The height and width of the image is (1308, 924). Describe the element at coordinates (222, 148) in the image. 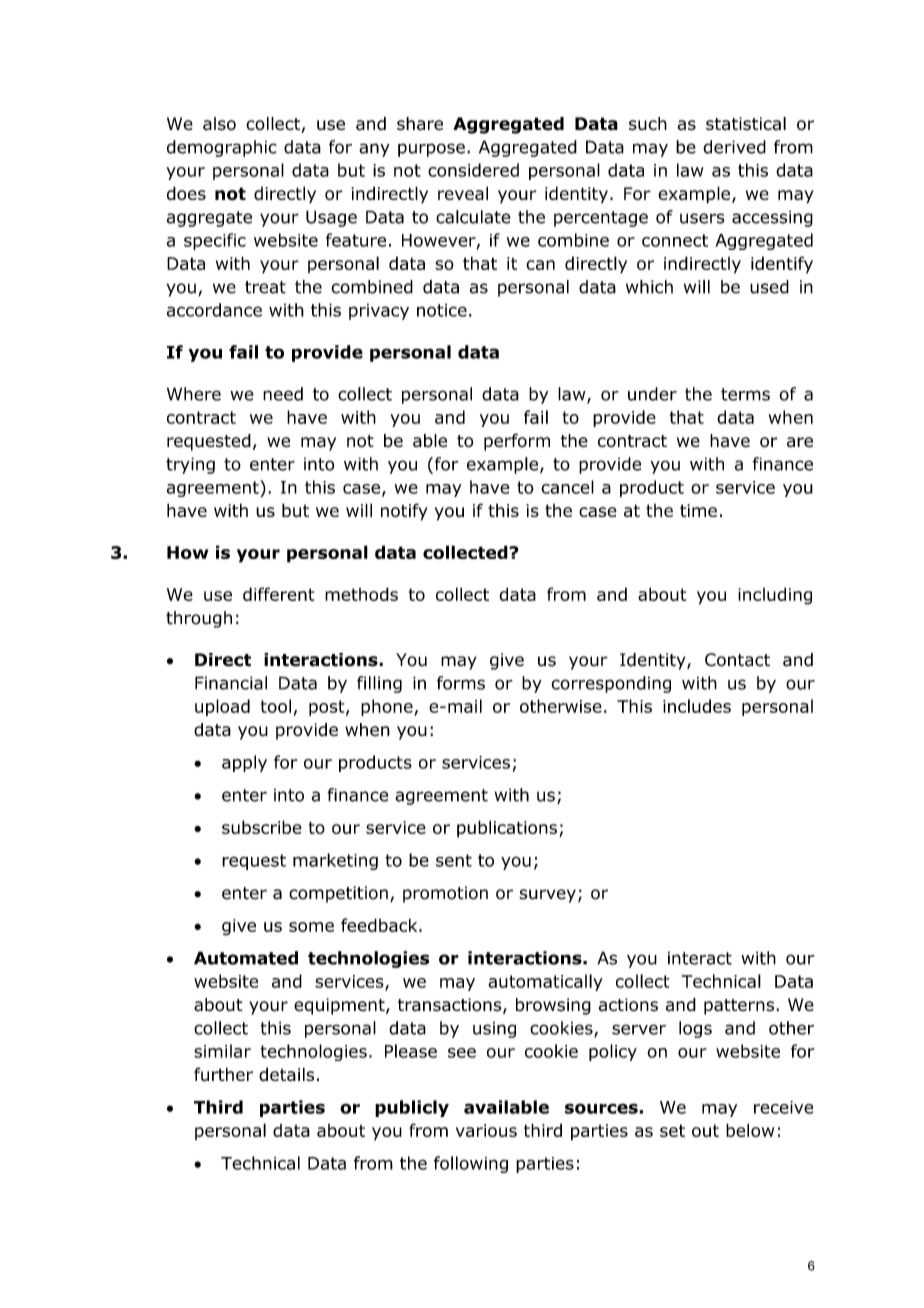

I see `demographic` at that location.
